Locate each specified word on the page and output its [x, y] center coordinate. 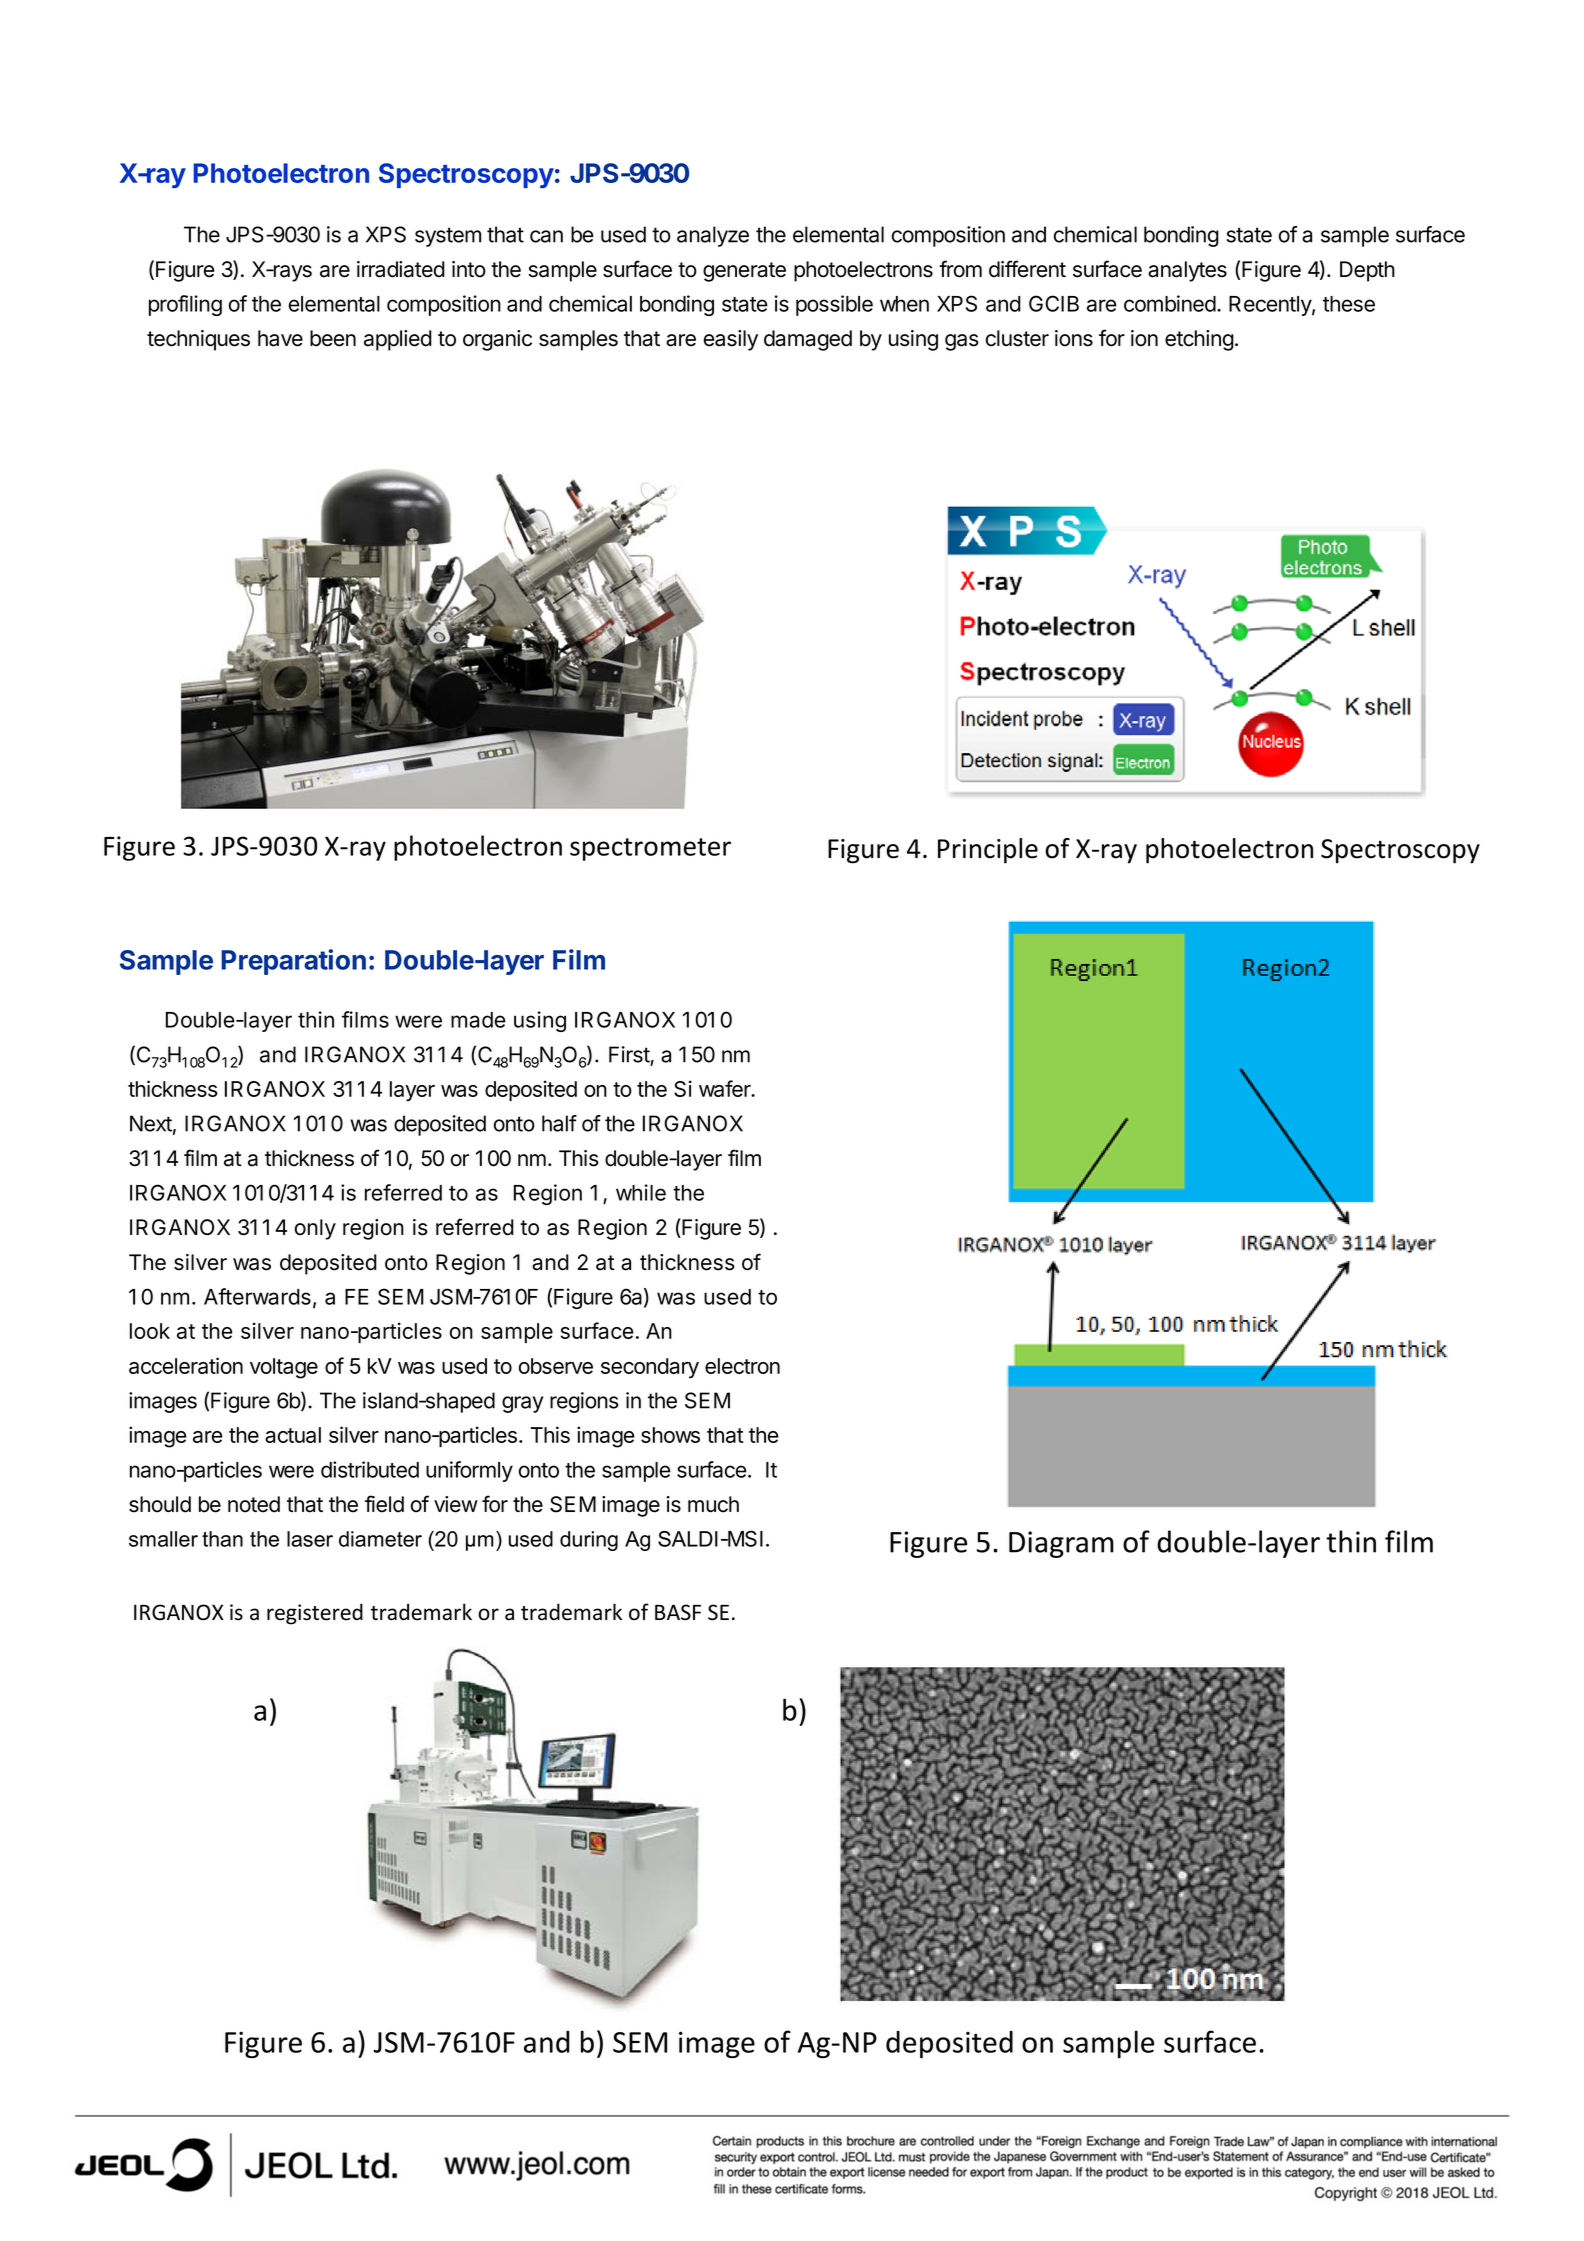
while [641, 1192]
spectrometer [650, 849]
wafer [726, 1088]
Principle [988, 851]
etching [1199, 340]
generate [744, 272]
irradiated [401, 269]
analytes [1187, 271]
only [315, 1229]
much [713, 1504]
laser [310, 1539]
